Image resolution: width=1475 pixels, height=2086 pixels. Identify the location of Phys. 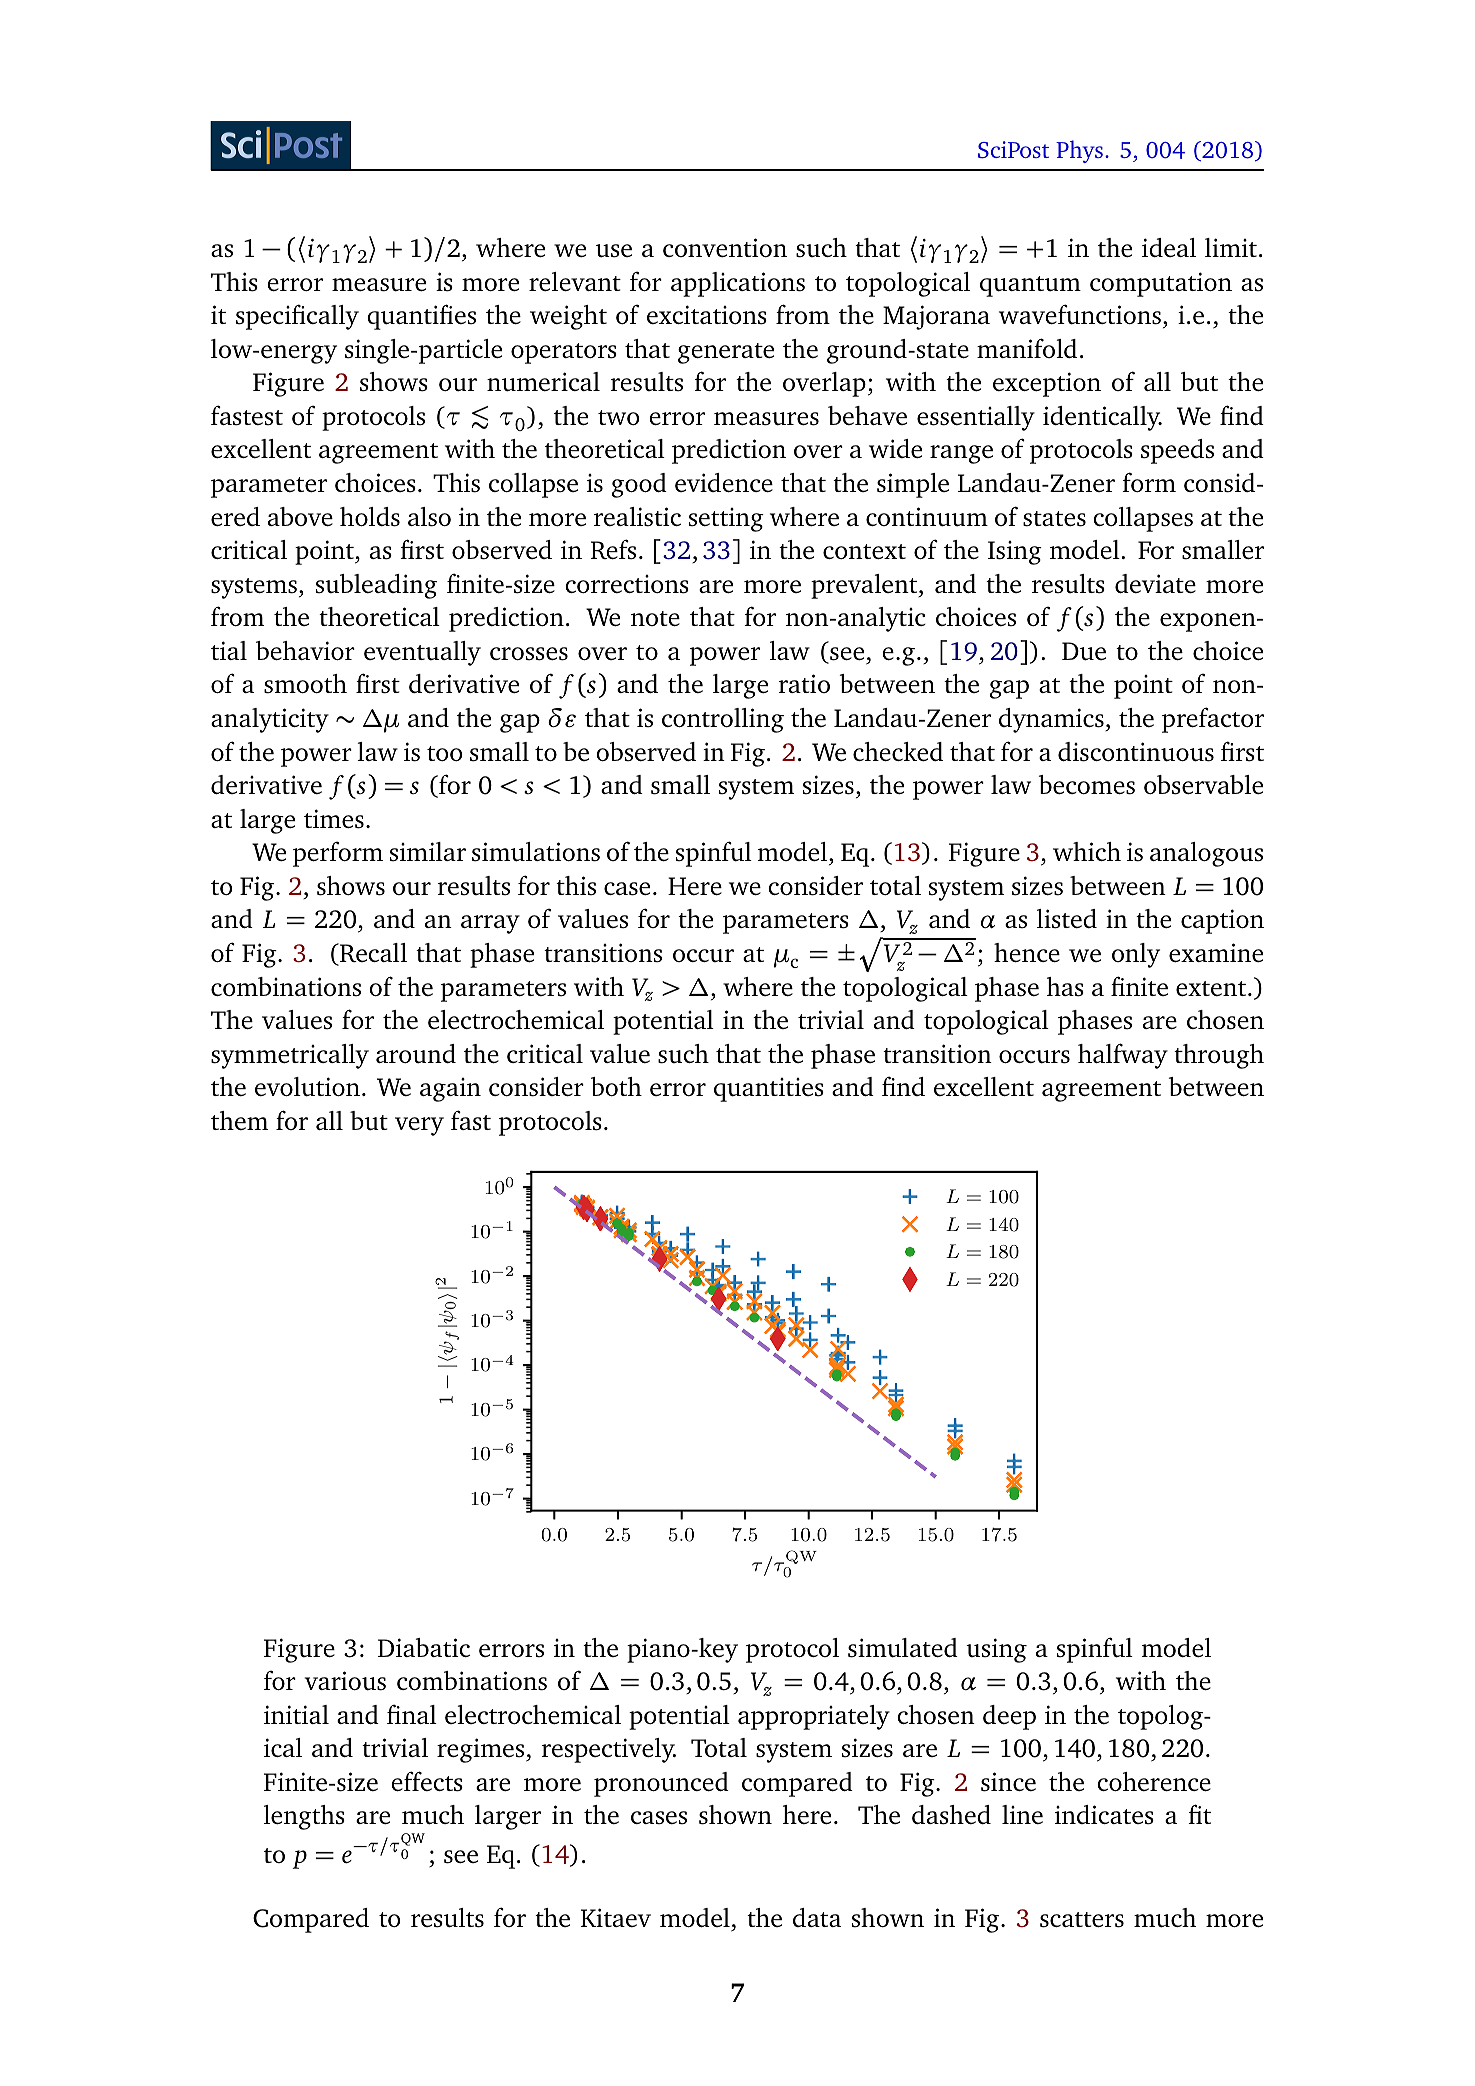
(1079, 151).
